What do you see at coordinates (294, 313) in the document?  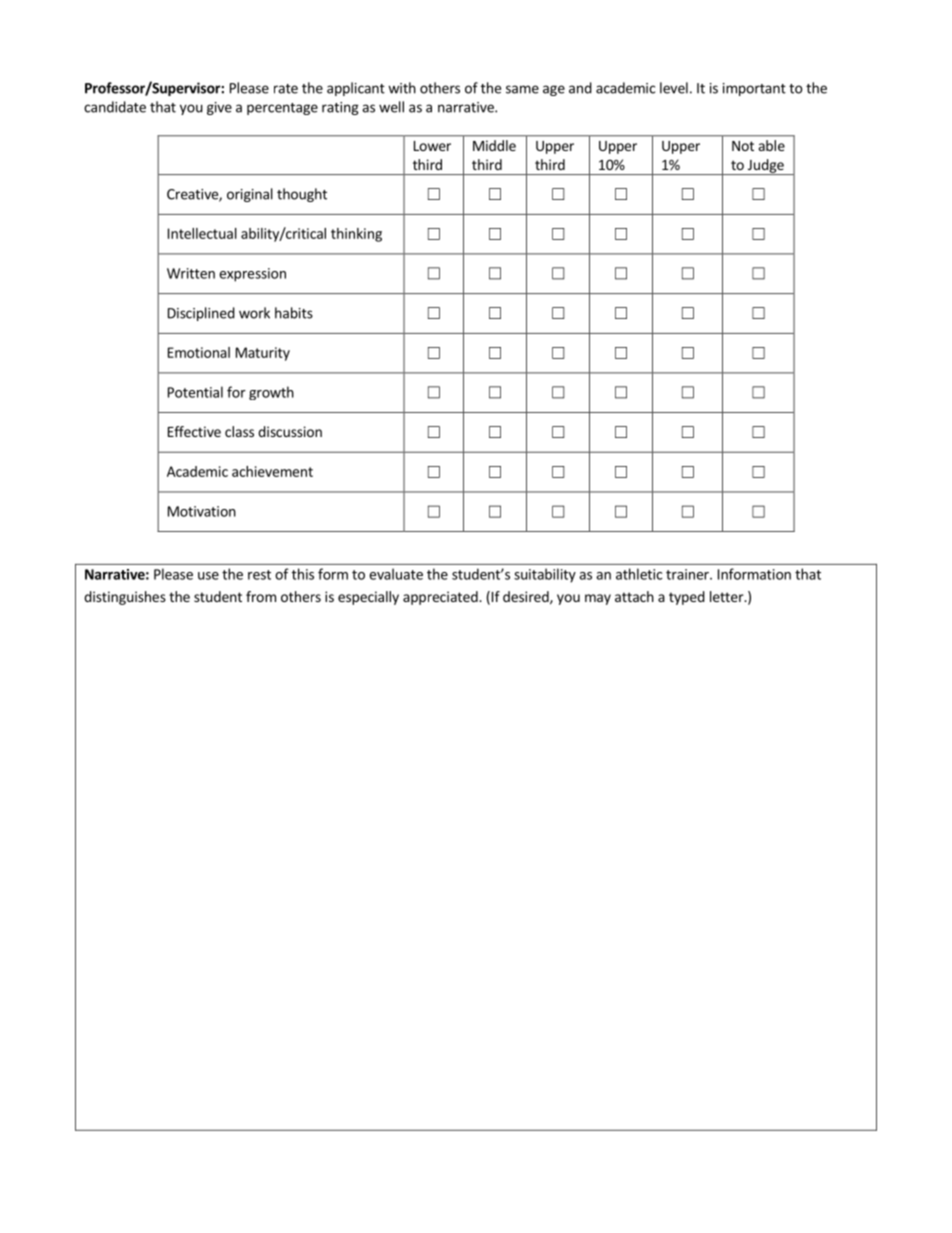 I see `habits` at bounding box center [294, 313].
